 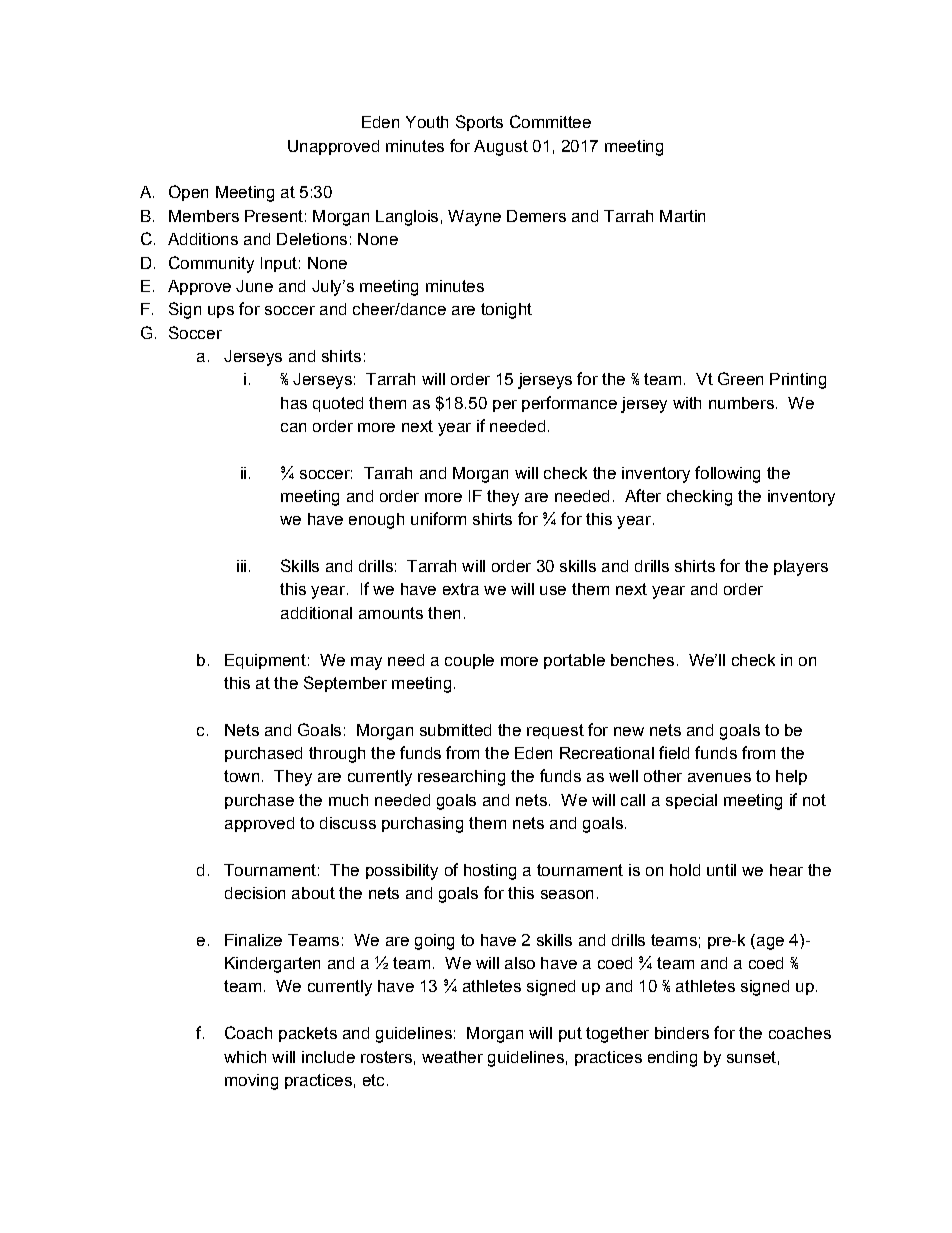 I want to click on town, so click(x=241, y=776).
